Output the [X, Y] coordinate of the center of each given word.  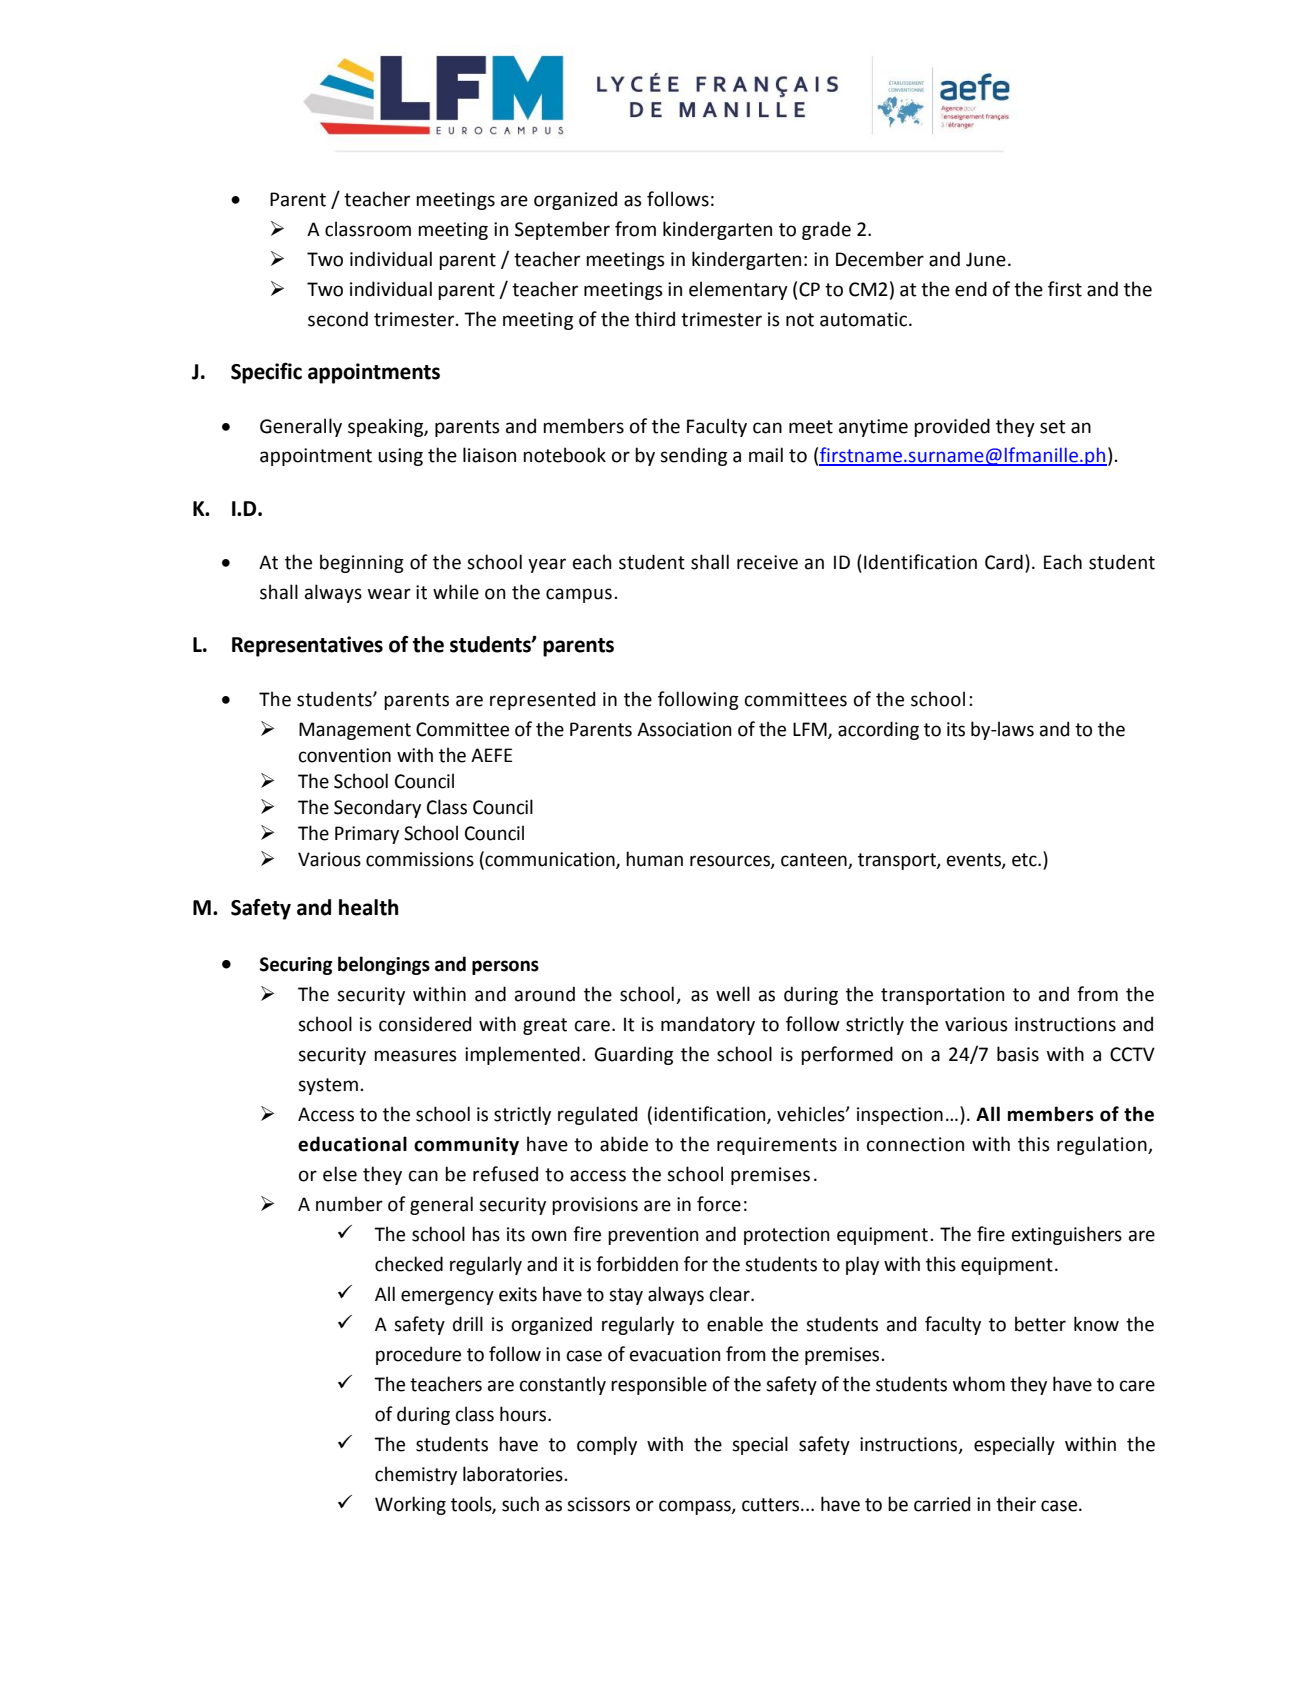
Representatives [307, 646]
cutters [772, 1505]
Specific [266, 373]
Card [1004, 562]
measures [415, 1056]
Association [684, 729]
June [986, 259]
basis [1018, 1054]
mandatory [708, 1025]
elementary [738, 290]
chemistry [416, 1475]
